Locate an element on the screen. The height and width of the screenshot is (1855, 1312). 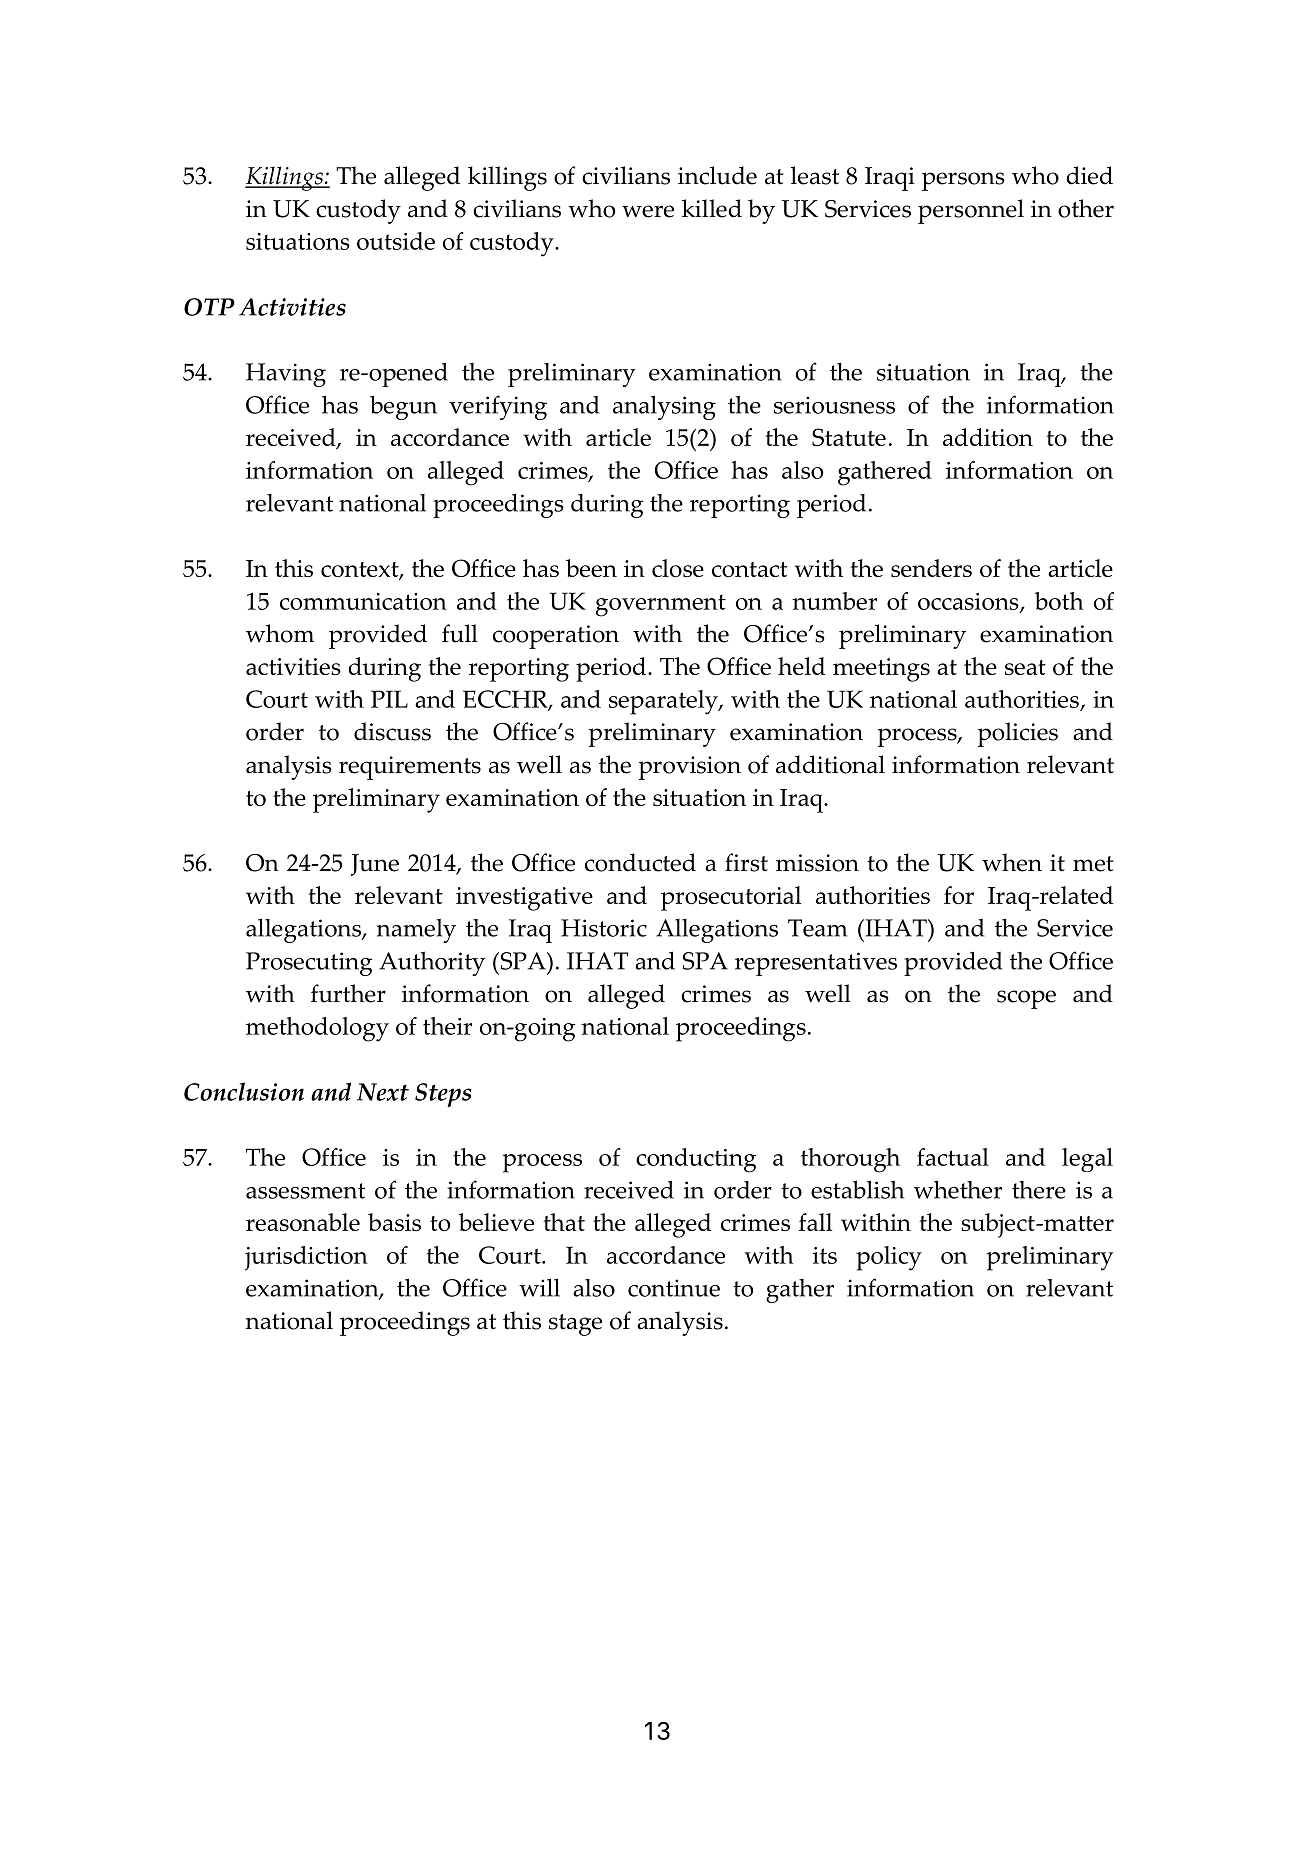
methodology is located at coordinates (317, 1029).
